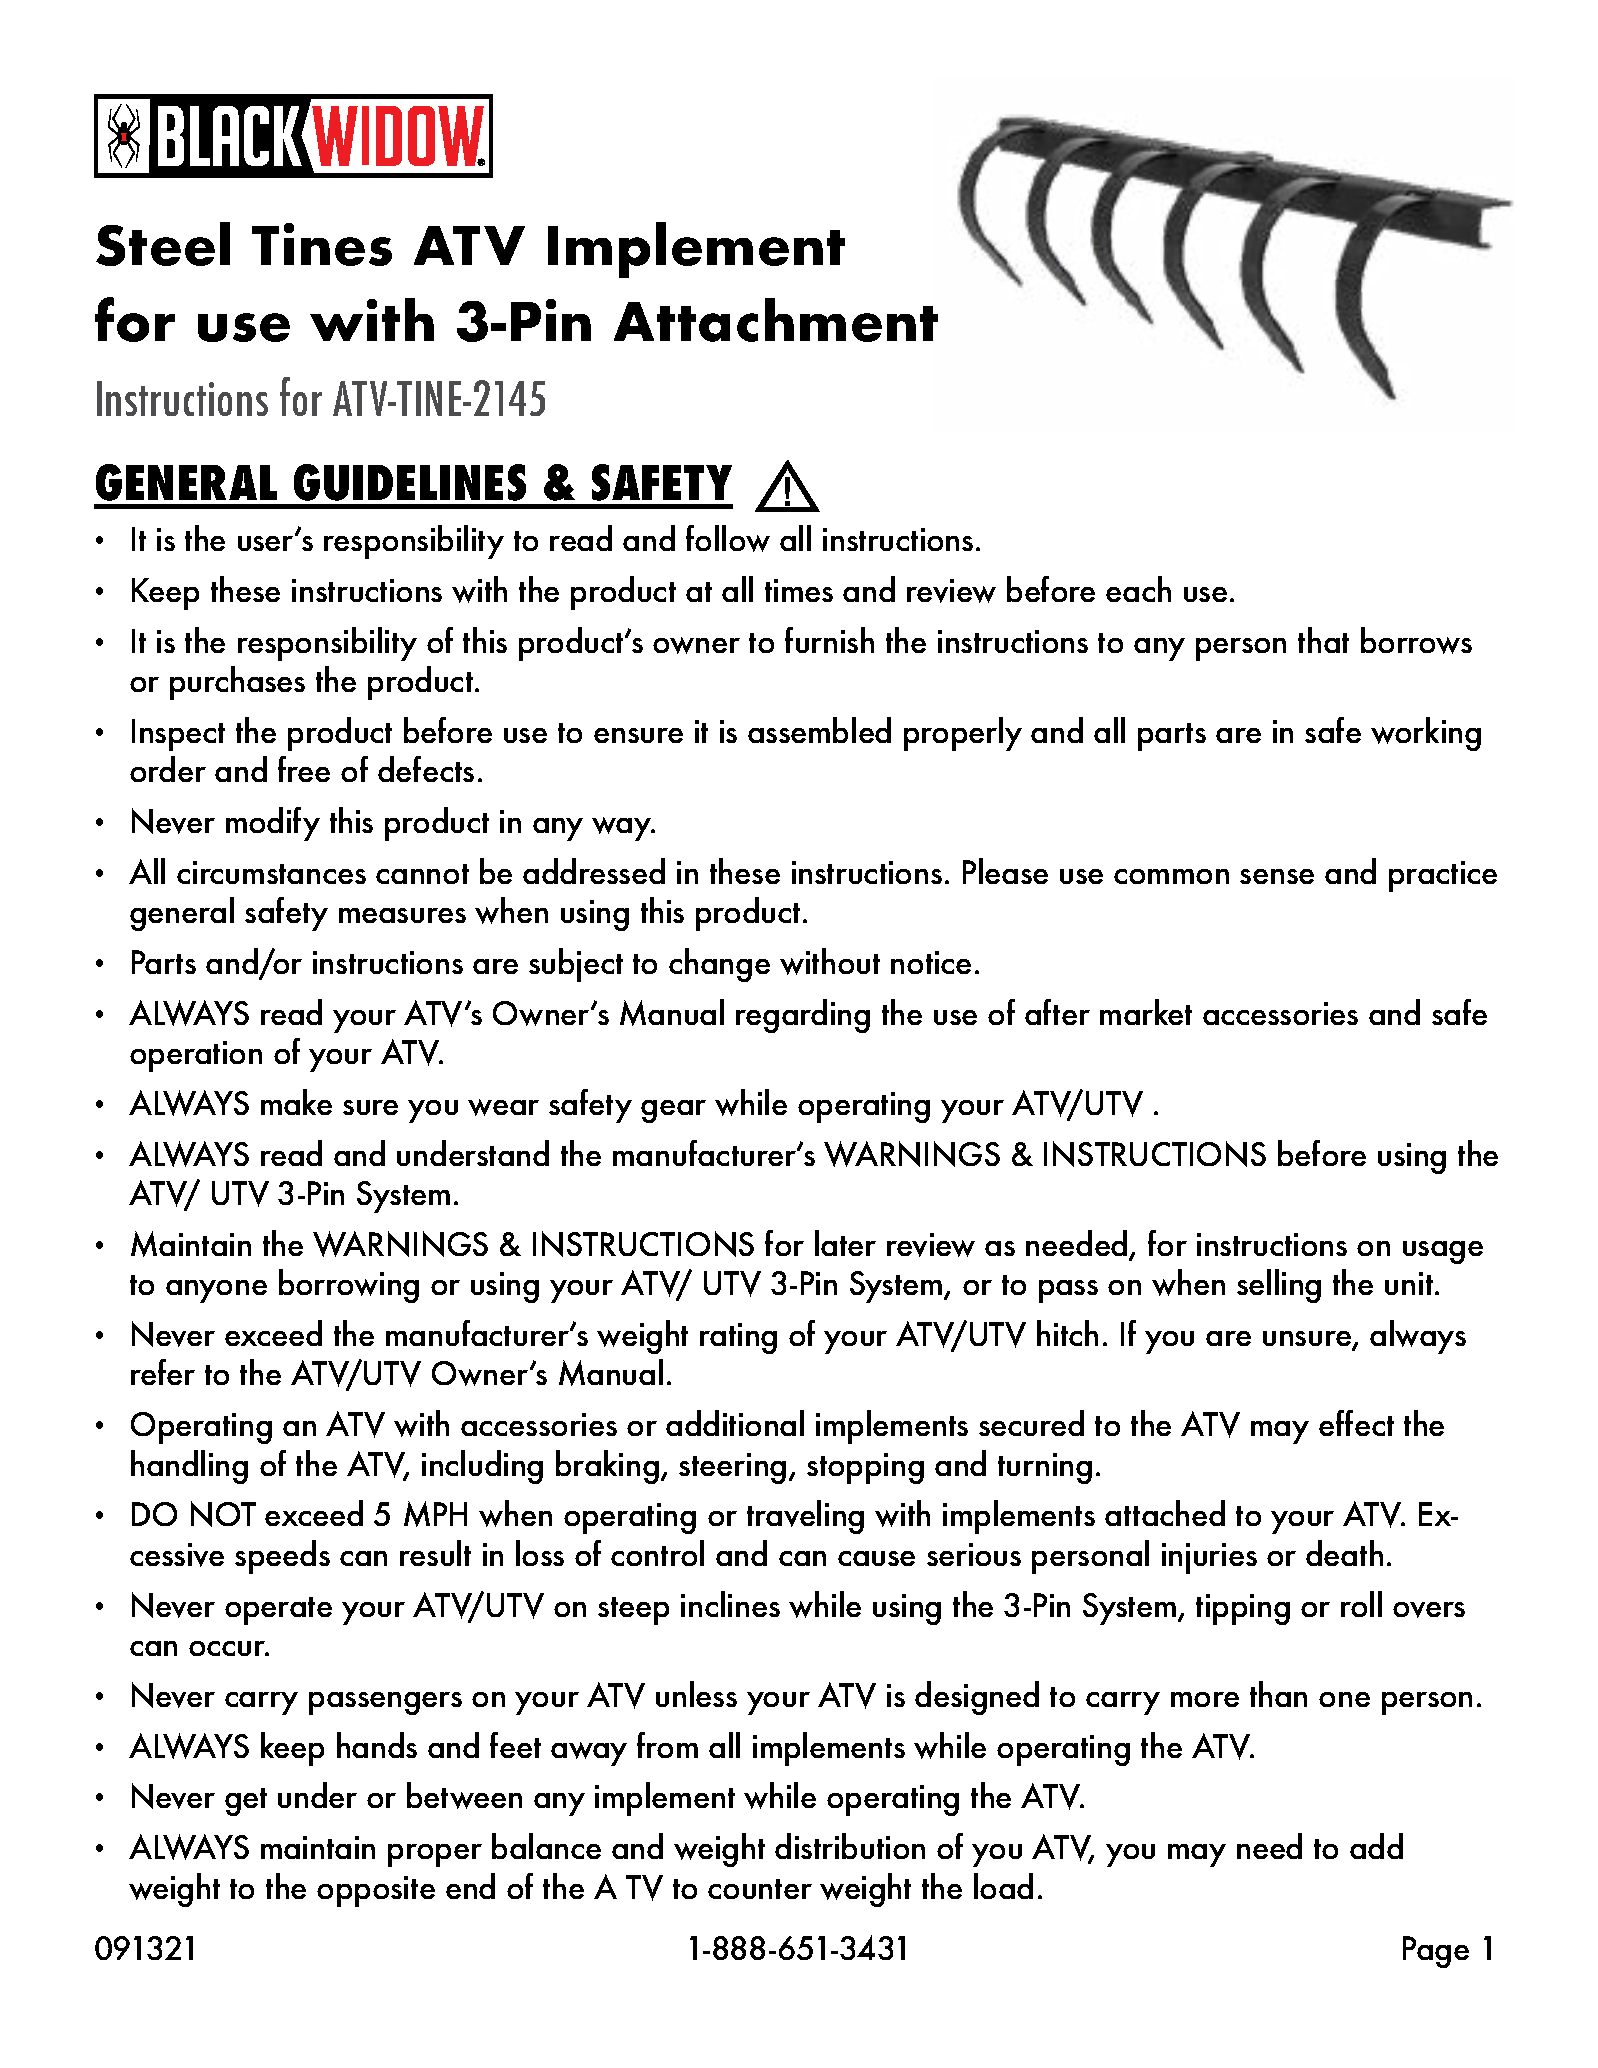  What do you see at coordinates (376, 1891) in the screenshot?
I see `opposite` at bounding box center [376, 1891].
